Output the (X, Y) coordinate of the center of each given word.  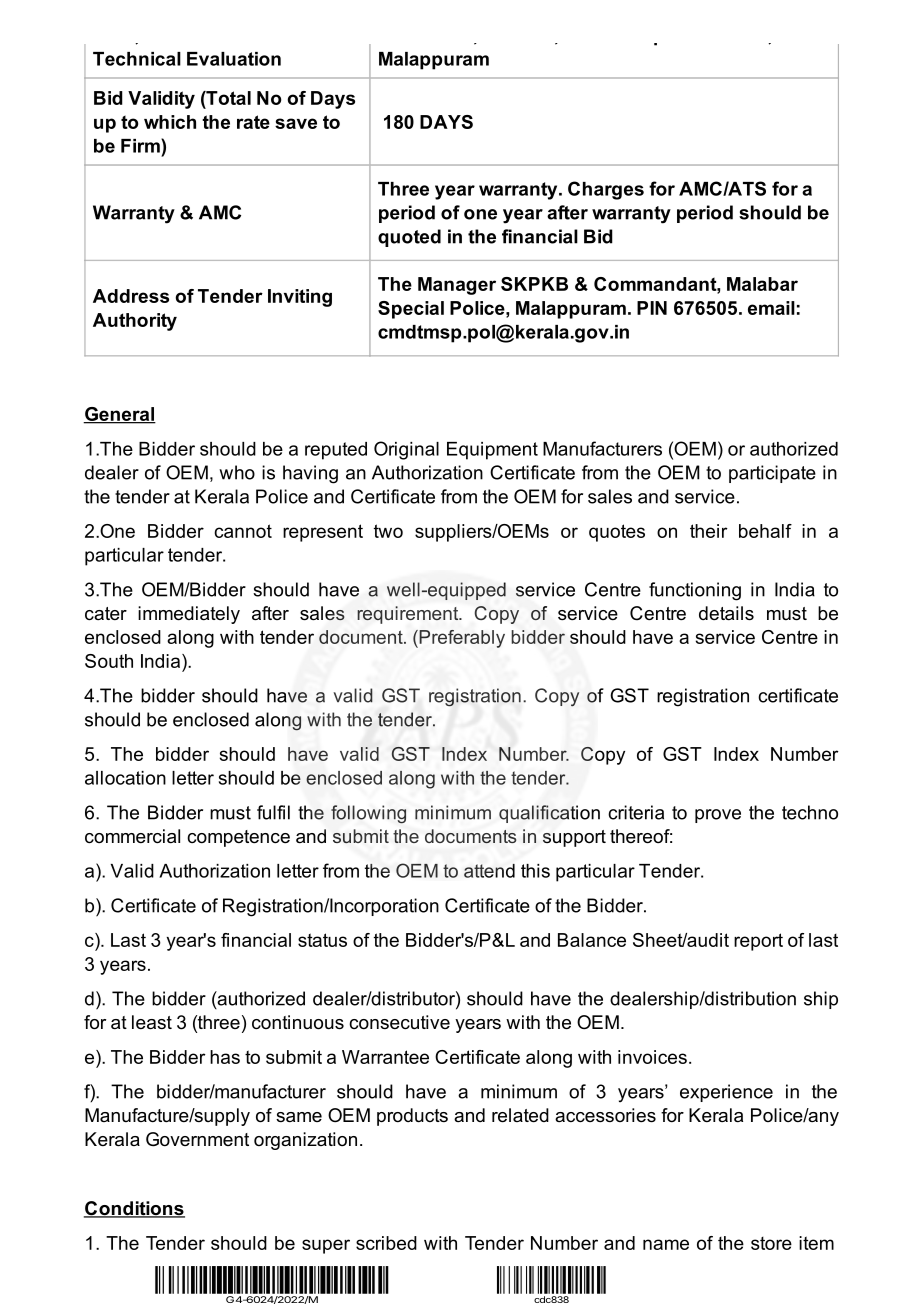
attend (489, 871)
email (771, 308)
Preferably (461, 639)
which (170, 122)
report (758, 942)
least (152, 1022)
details (726, 613)
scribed (386, 1243)
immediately (189, 615)
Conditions (134, 1209)
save (296, 123)
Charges (606, 190)
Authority (135, 322)
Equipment (492, 451)
